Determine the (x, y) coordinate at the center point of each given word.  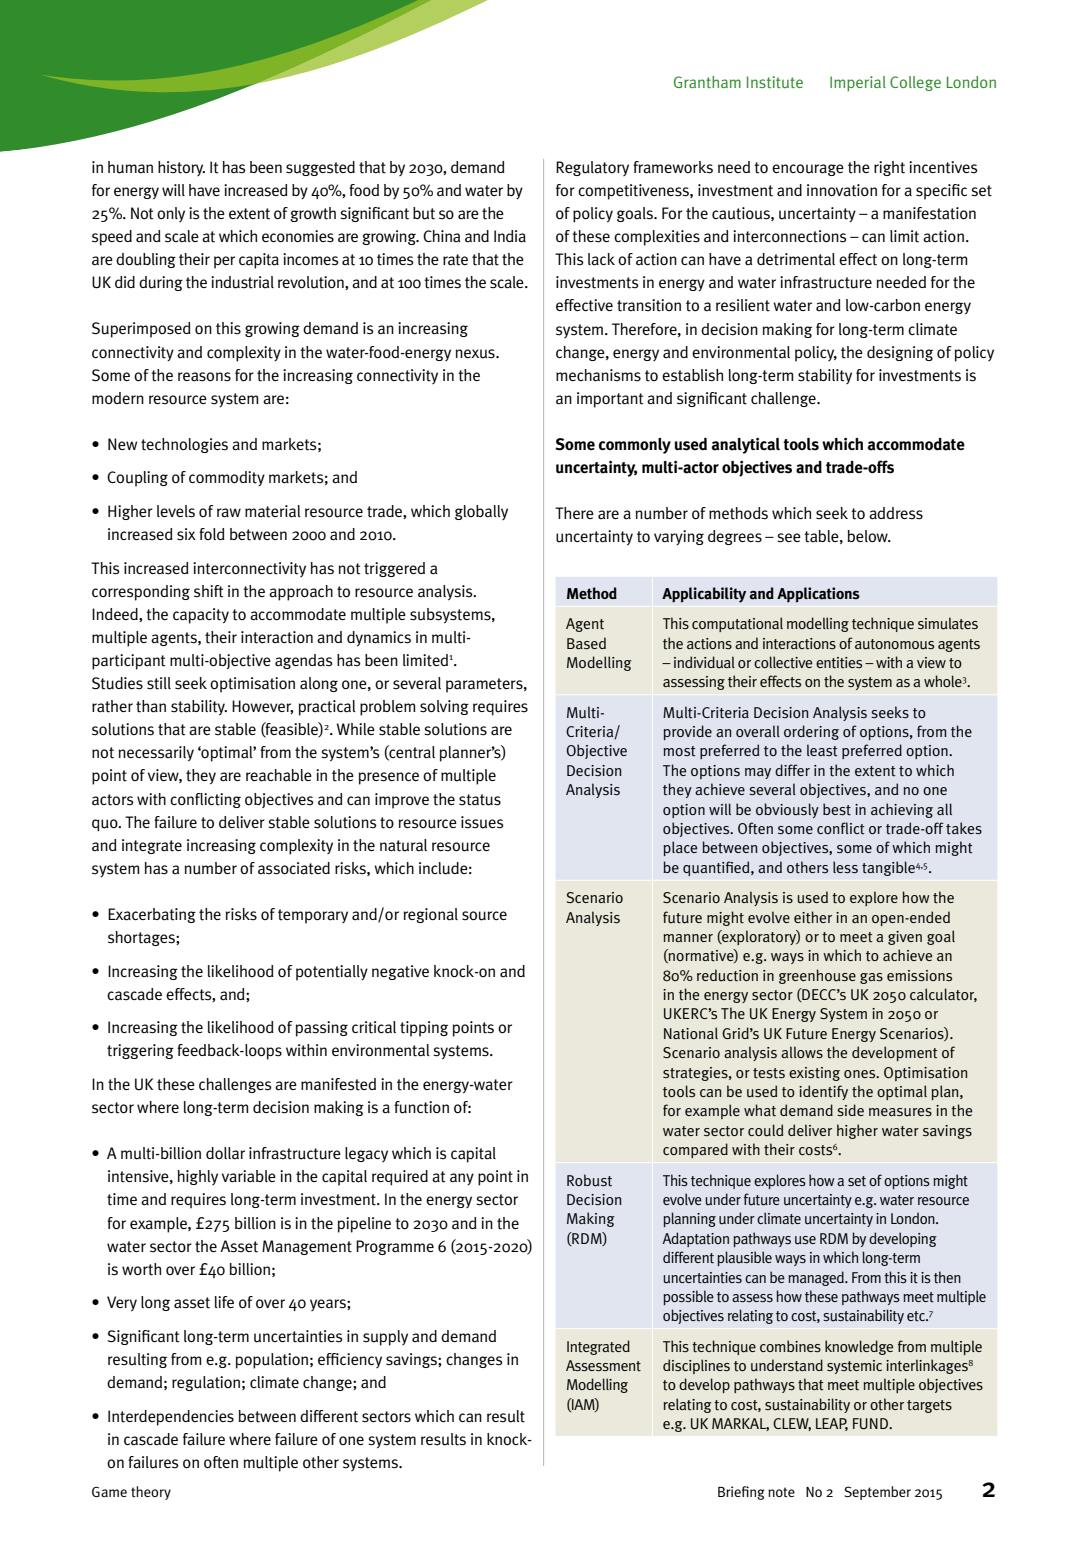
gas (871, 978)
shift (209, 591)
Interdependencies (171, 1418)
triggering (140, 1051)
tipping (424, 1029)
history (181, 168)
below (869, 536)
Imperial (858, 84)
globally (481, 512)
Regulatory (592, 168)
